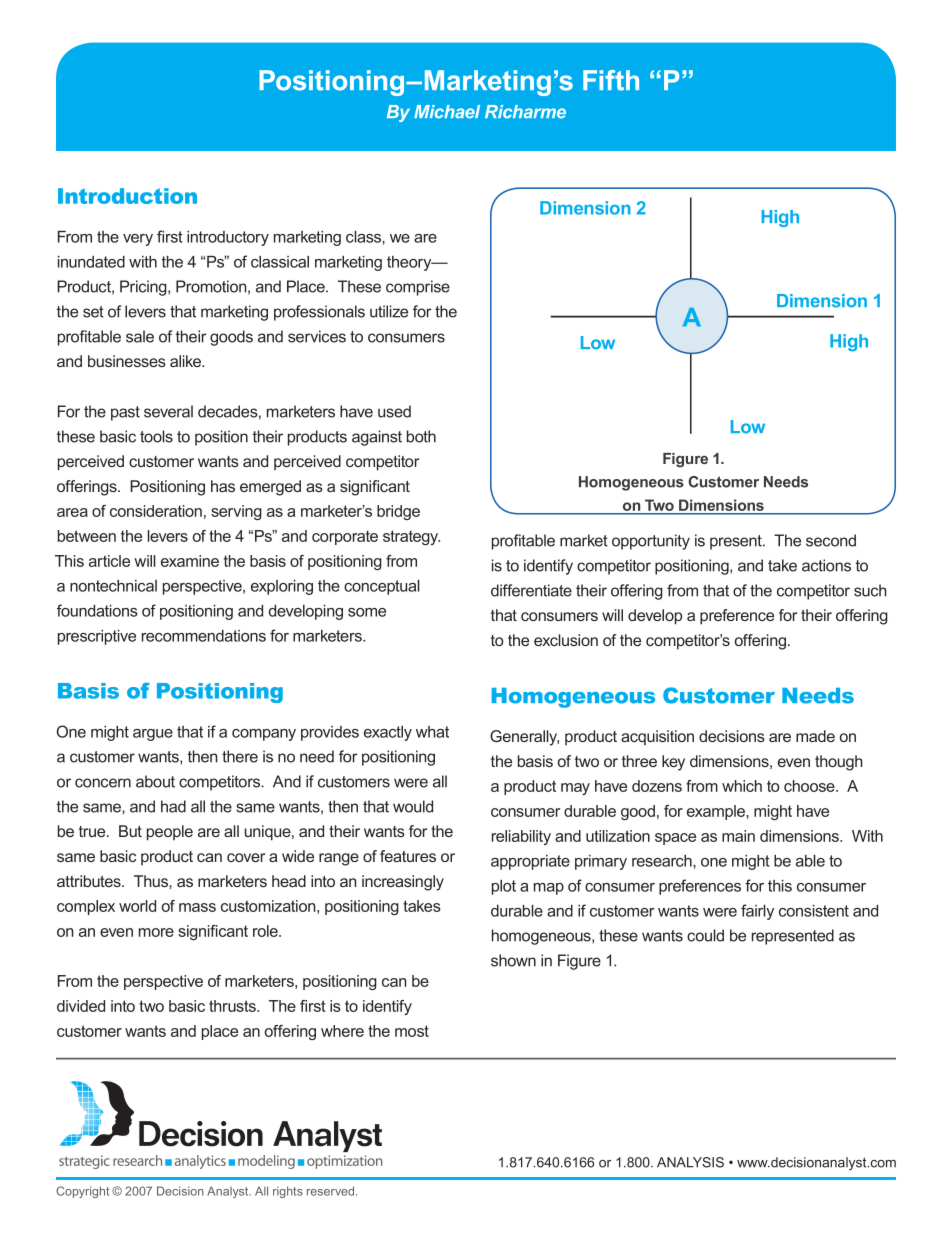 Image resolution: width=952 pixels, height=1233 pixels. I want to click on Fifth, so click(611, 80).
